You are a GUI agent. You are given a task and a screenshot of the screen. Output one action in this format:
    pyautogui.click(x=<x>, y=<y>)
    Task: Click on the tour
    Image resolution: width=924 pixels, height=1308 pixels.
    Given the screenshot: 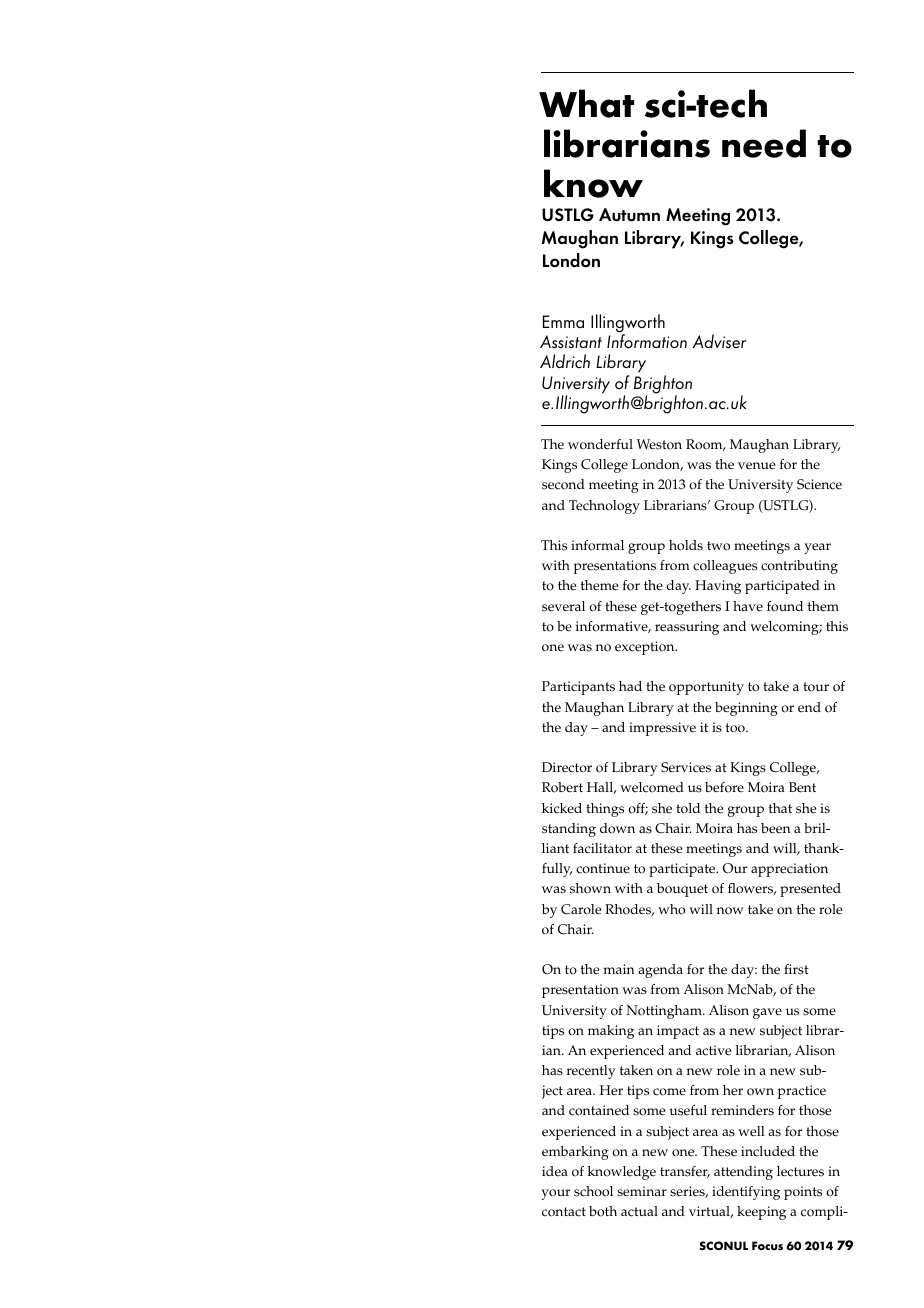 What is the action you would take?
    pyautogui.click(x=816, y=687)
